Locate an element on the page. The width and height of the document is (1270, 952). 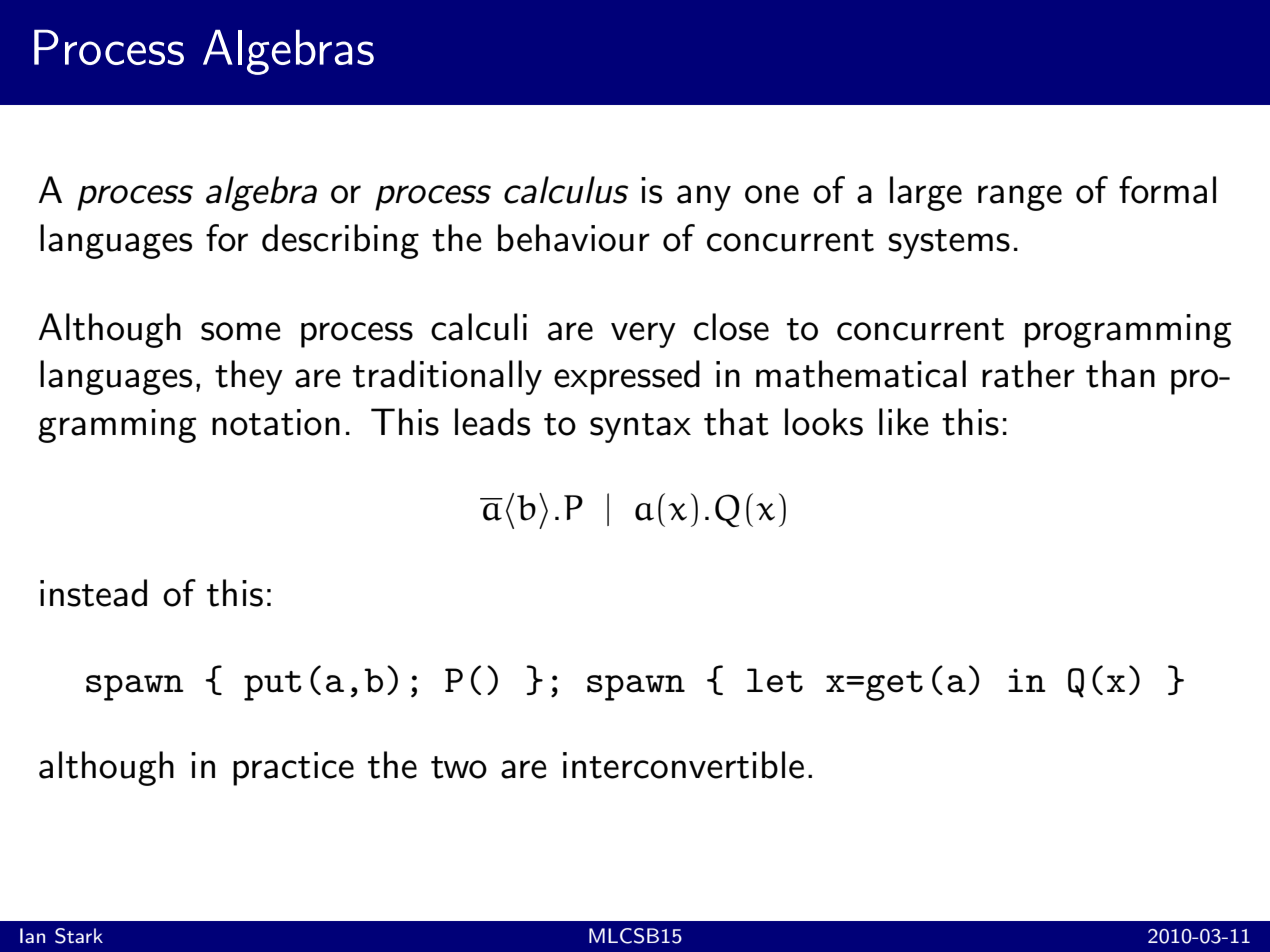
expressed is located at coordinates (627, 377).
